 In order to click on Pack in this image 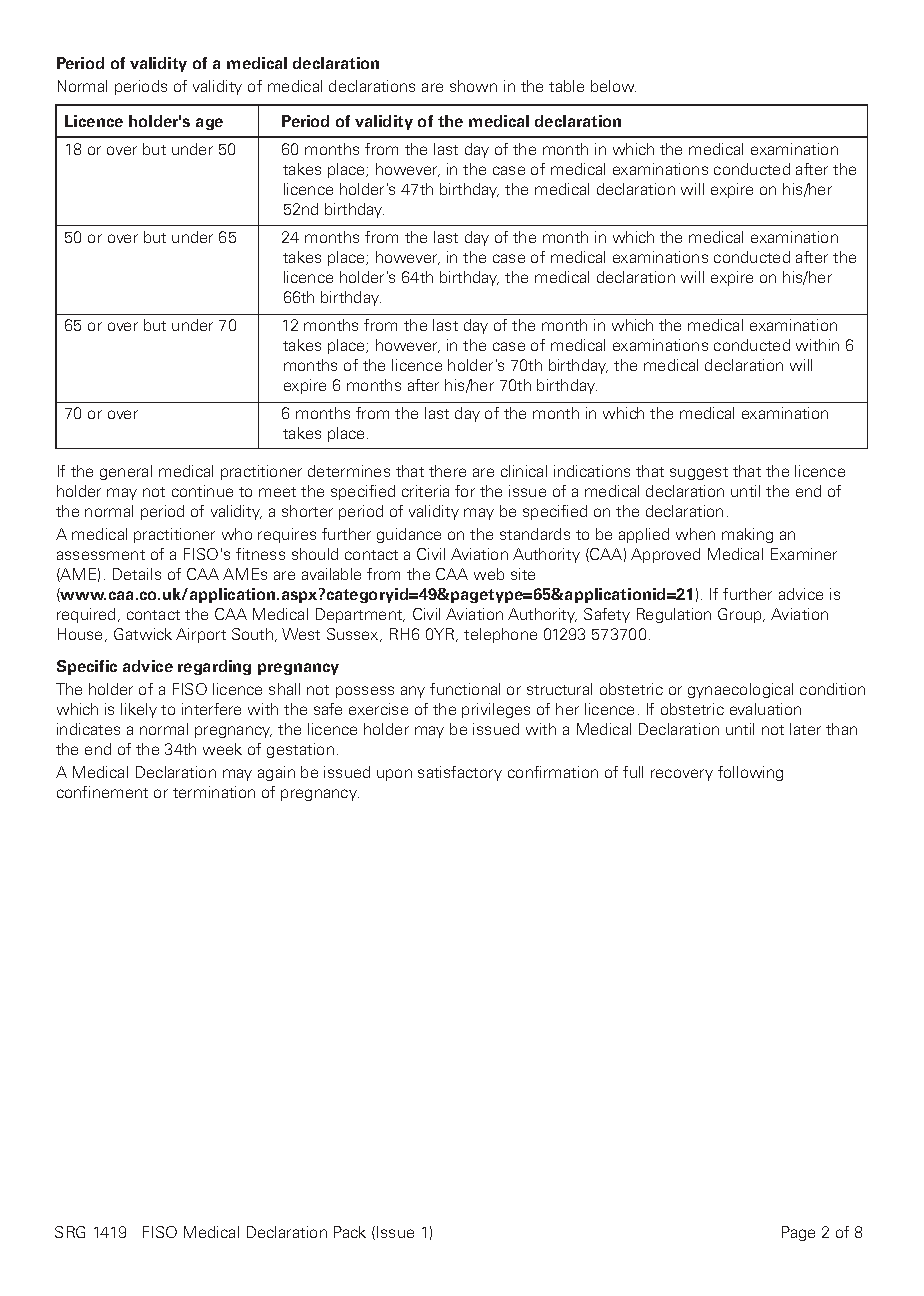, I will do `click(350, 1232)`.
